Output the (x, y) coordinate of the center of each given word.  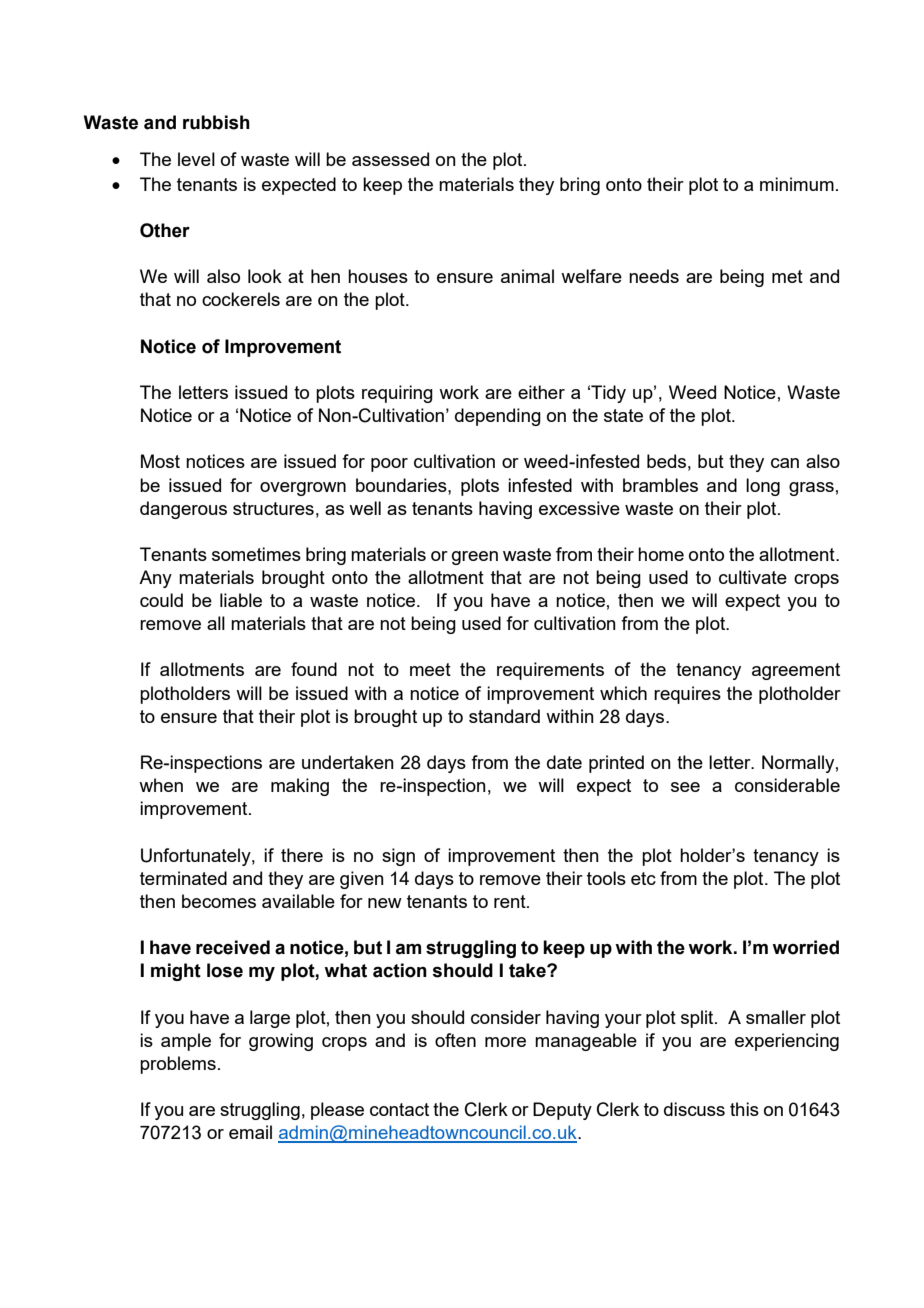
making (300, 787)
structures (273, 508)
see (685, 787)
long (763, 487)
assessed (390, 159)
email (250, 1132)
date (564, 762)
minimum (797, 184)
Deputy (562, 1111)
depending (498, 417)
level (196, 159)
